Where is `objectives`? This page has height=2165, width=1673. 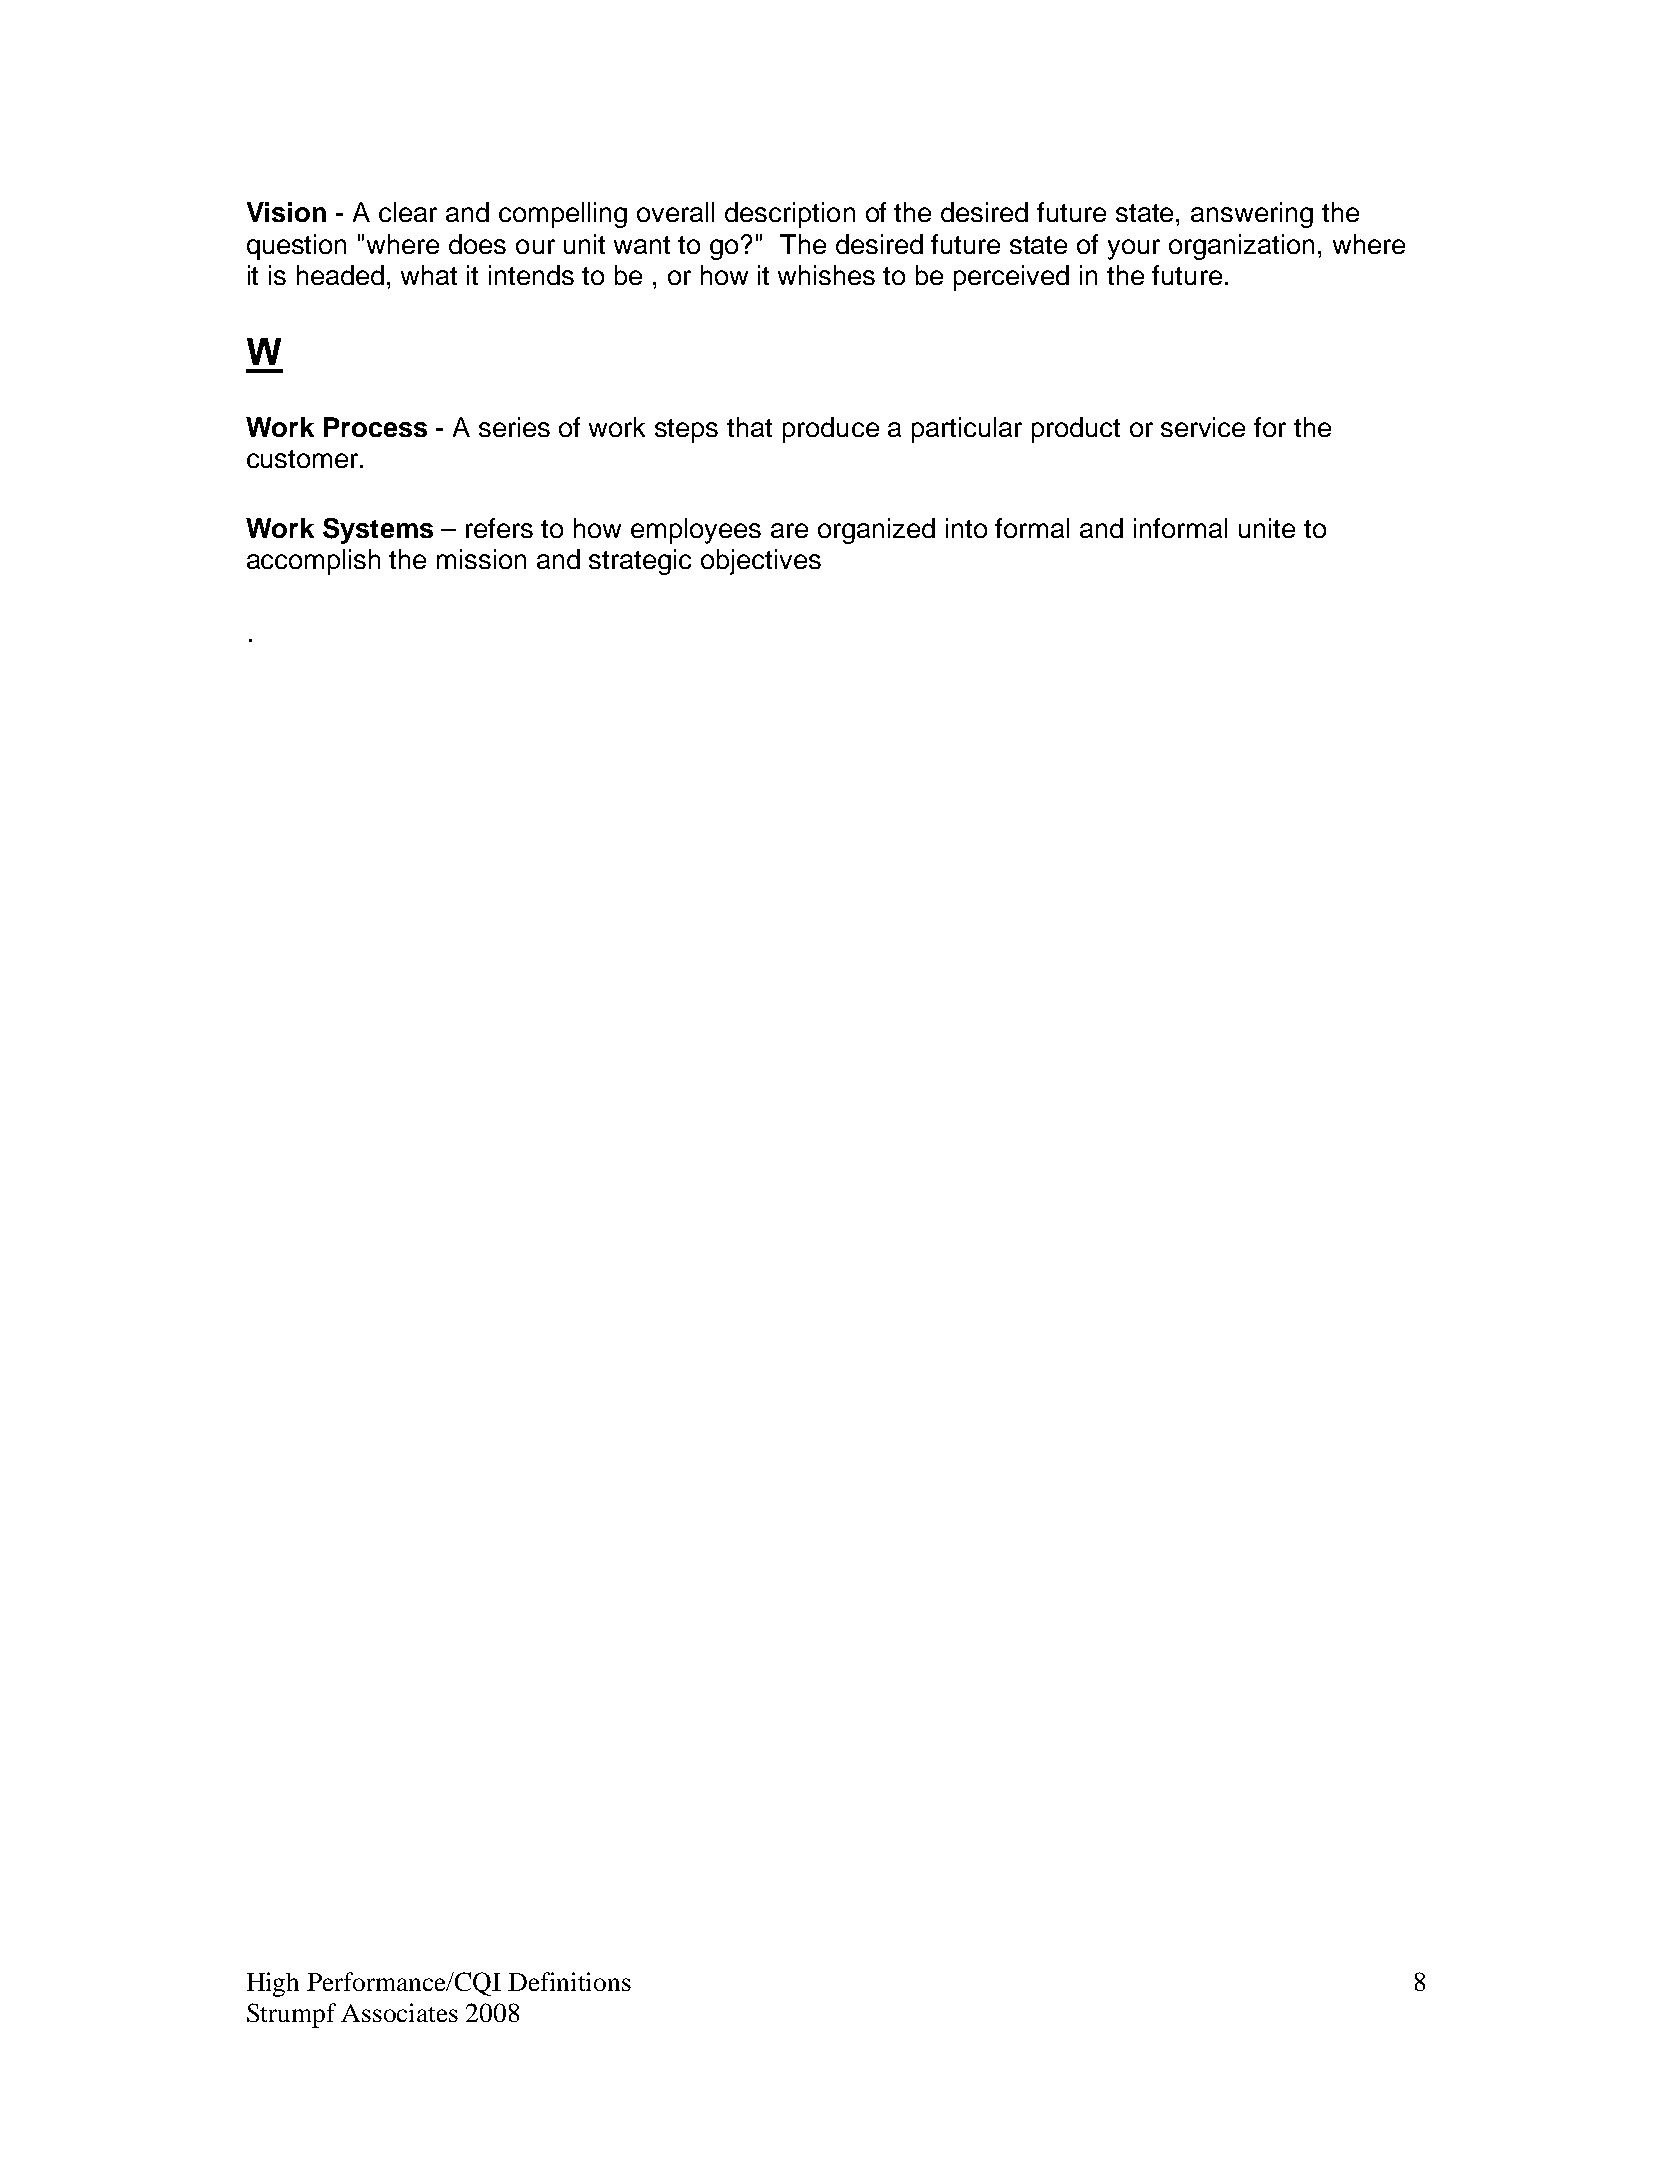
objectives is located at coordinates (761, 562).
